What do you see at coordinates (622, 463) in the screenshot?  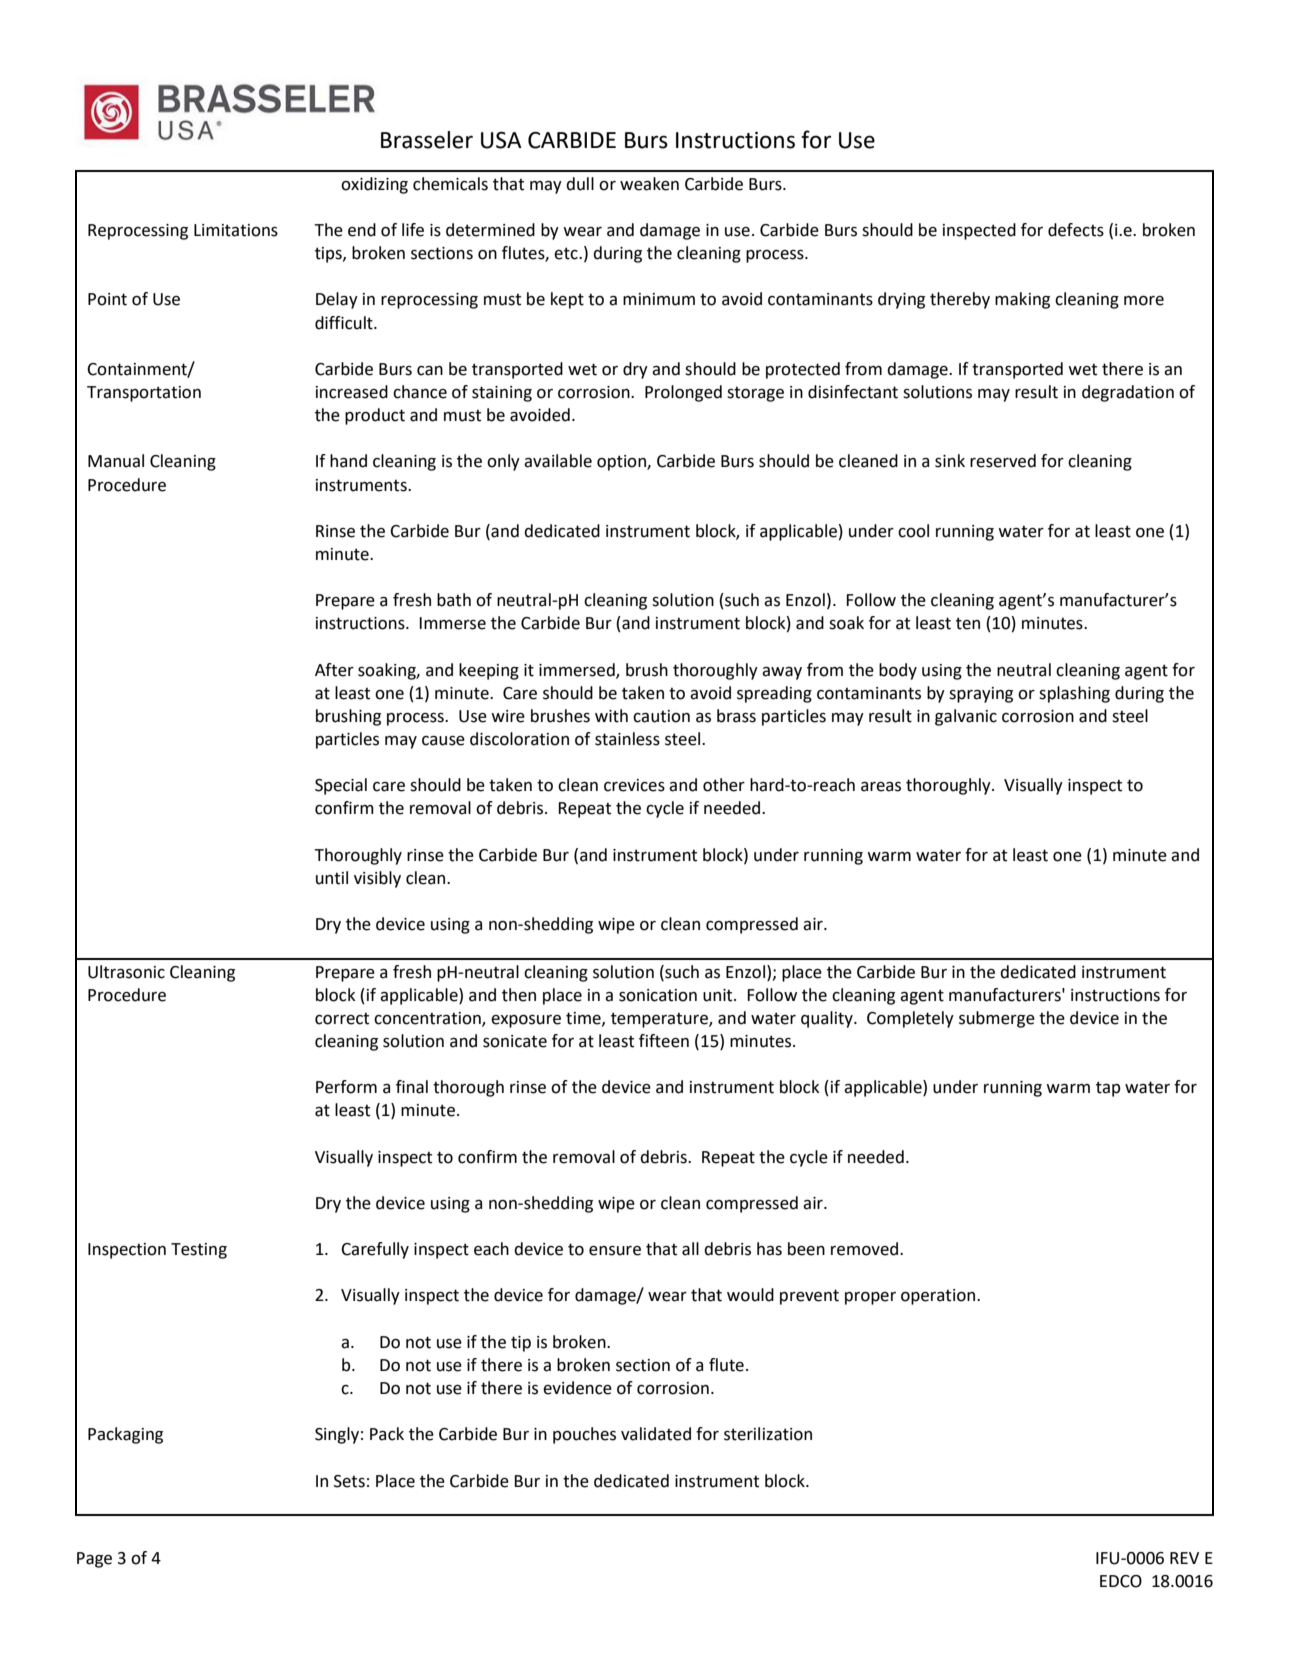 I see `option` at bounding box center [622, 463].
